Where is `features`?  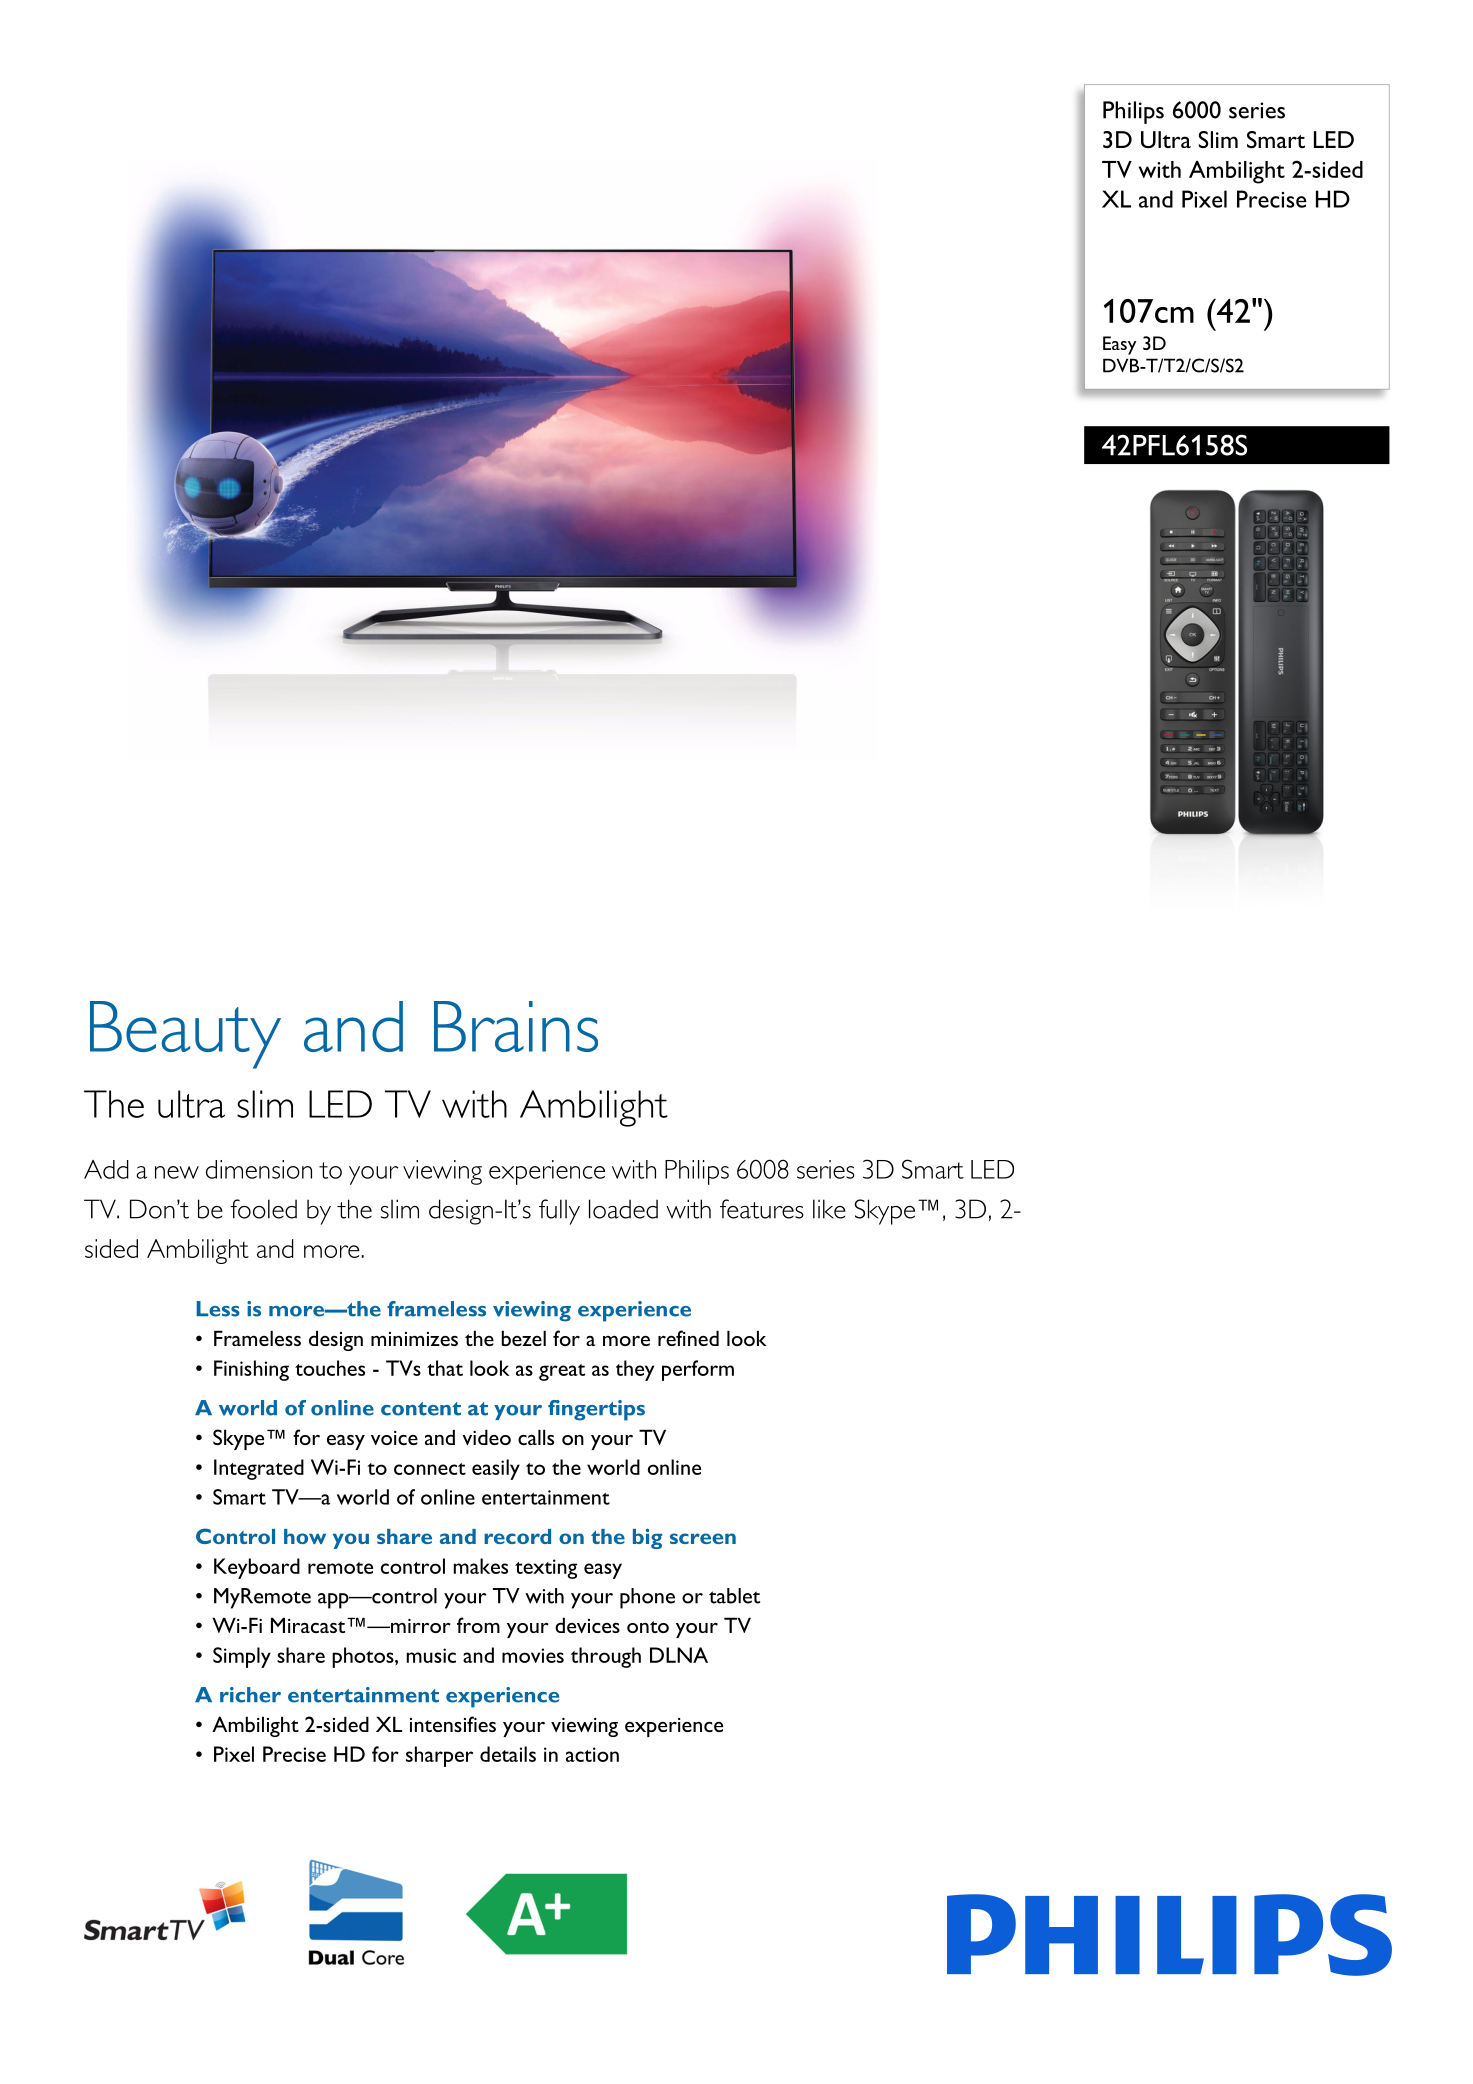 features is located at coordinates (762, 1209).
